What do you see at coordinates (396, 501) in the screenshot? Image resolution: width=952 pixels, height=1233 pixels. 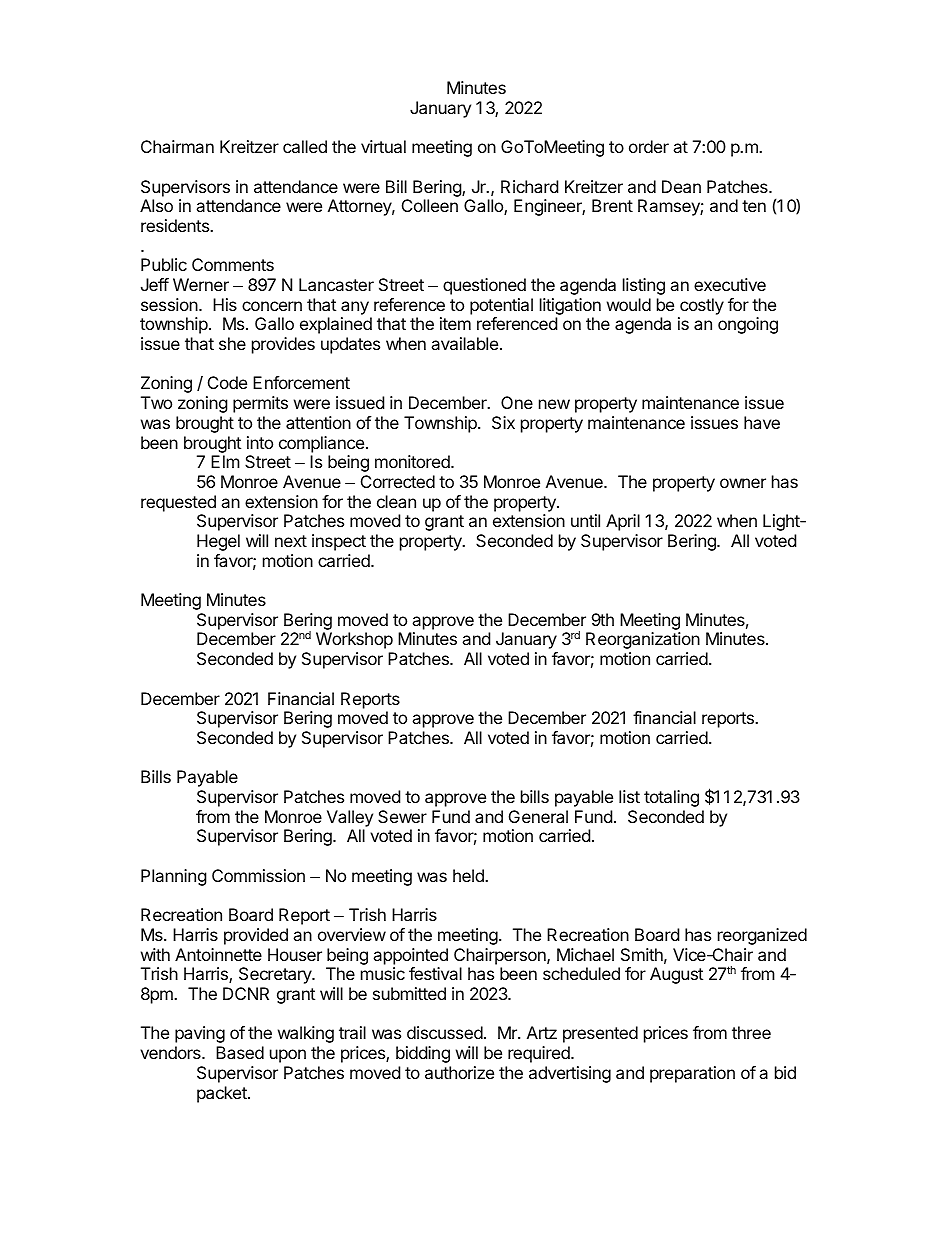 I see `clean` at bounding box center [396, 501].
